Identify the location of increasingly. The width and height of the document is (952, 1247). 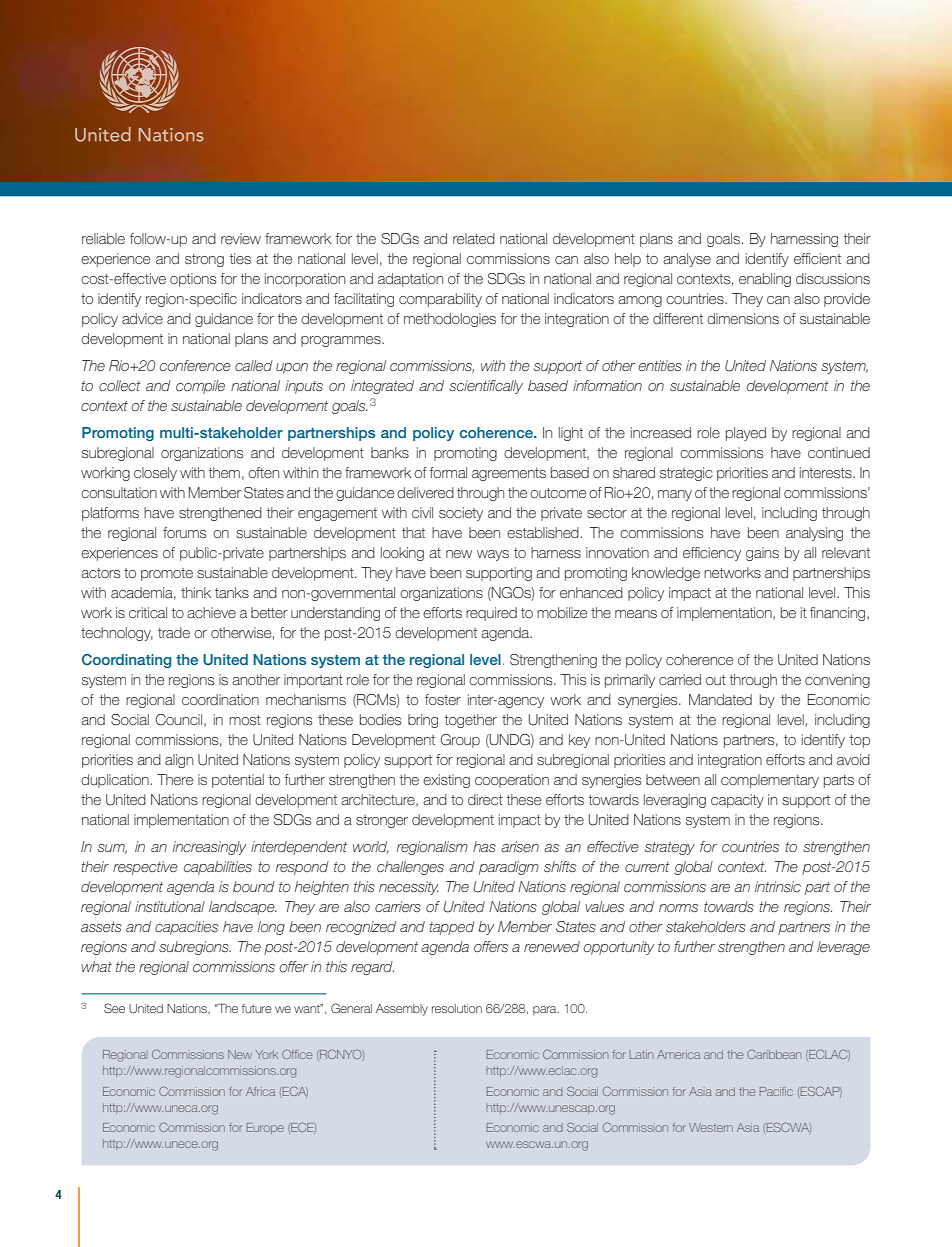
(209, 848).
